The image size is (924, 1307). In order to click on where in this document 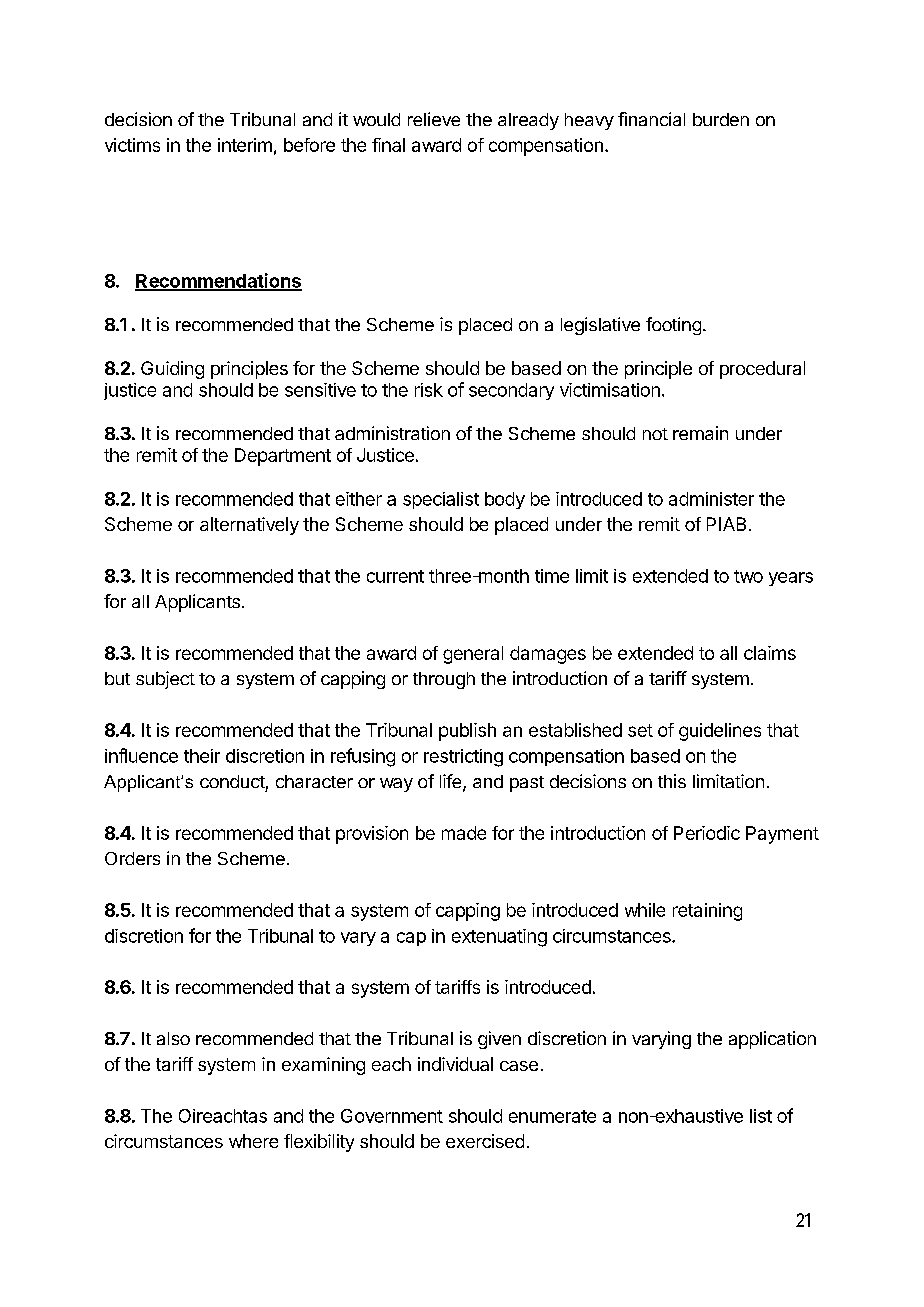, I will do `click(253, 1141)`.
